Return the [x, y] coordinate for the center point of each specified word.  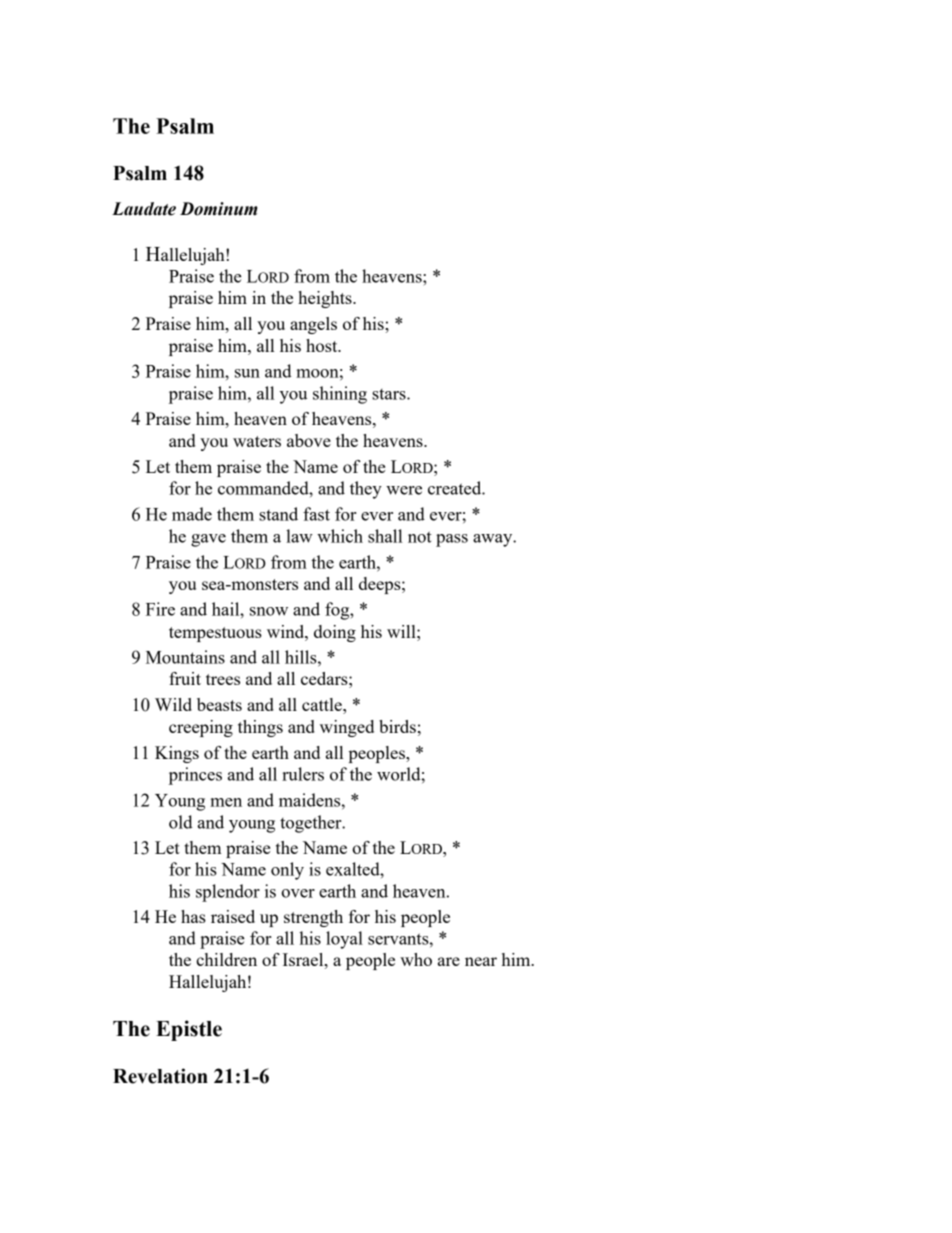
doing [335, 633]
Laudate [144, 209]
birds [397, 726]
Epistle [189, 1030]
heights [326, 299]
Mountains [185, 657]
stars [390, 394]
